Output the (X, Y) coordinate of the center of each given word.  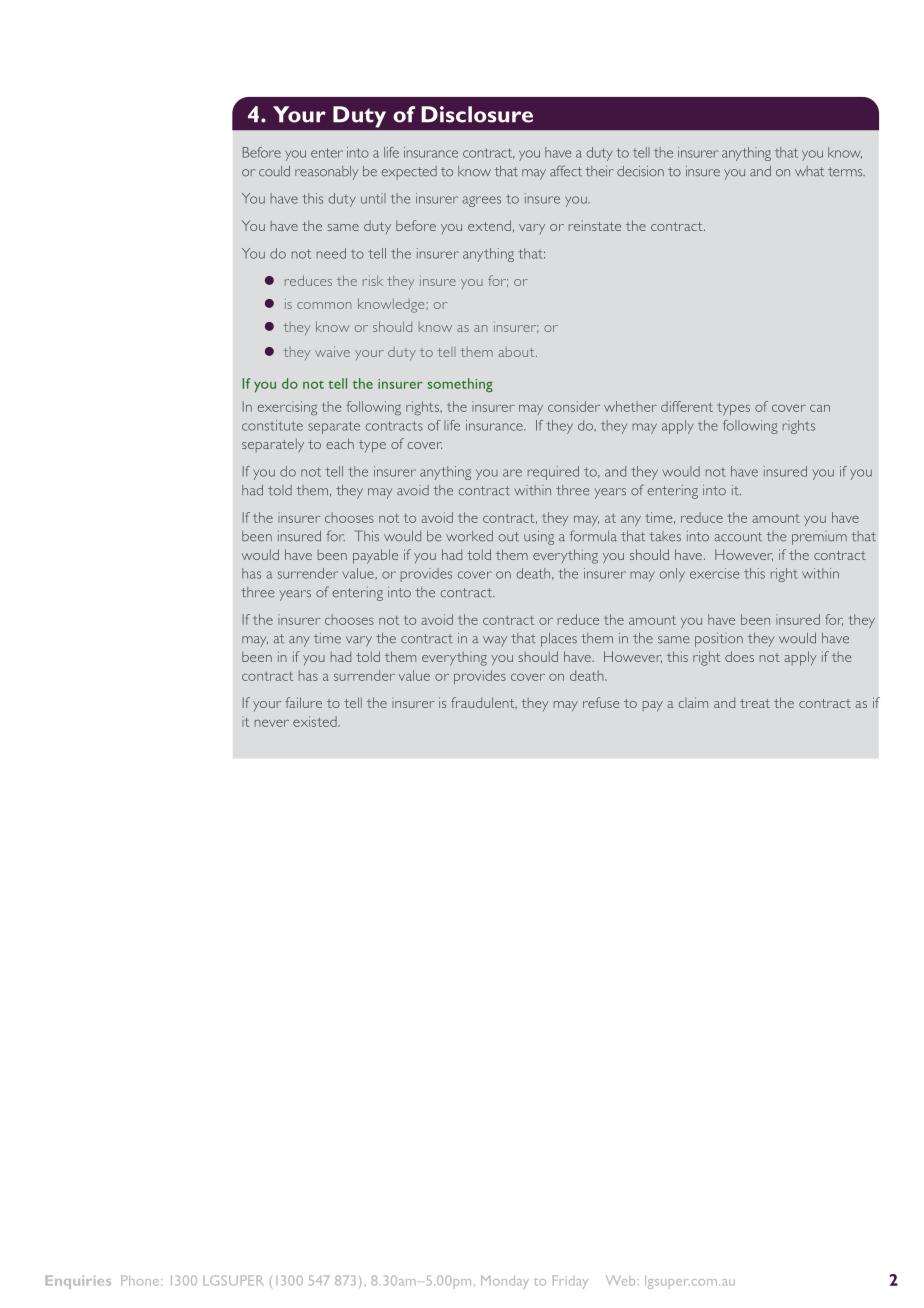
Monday (505, 1282)
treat (755, 703)
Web (620, 1280)
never (272, 723)
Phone (140, 1280)
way (495, 641)
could (274, 171)
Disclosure (477, 114)
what (809, 171)
